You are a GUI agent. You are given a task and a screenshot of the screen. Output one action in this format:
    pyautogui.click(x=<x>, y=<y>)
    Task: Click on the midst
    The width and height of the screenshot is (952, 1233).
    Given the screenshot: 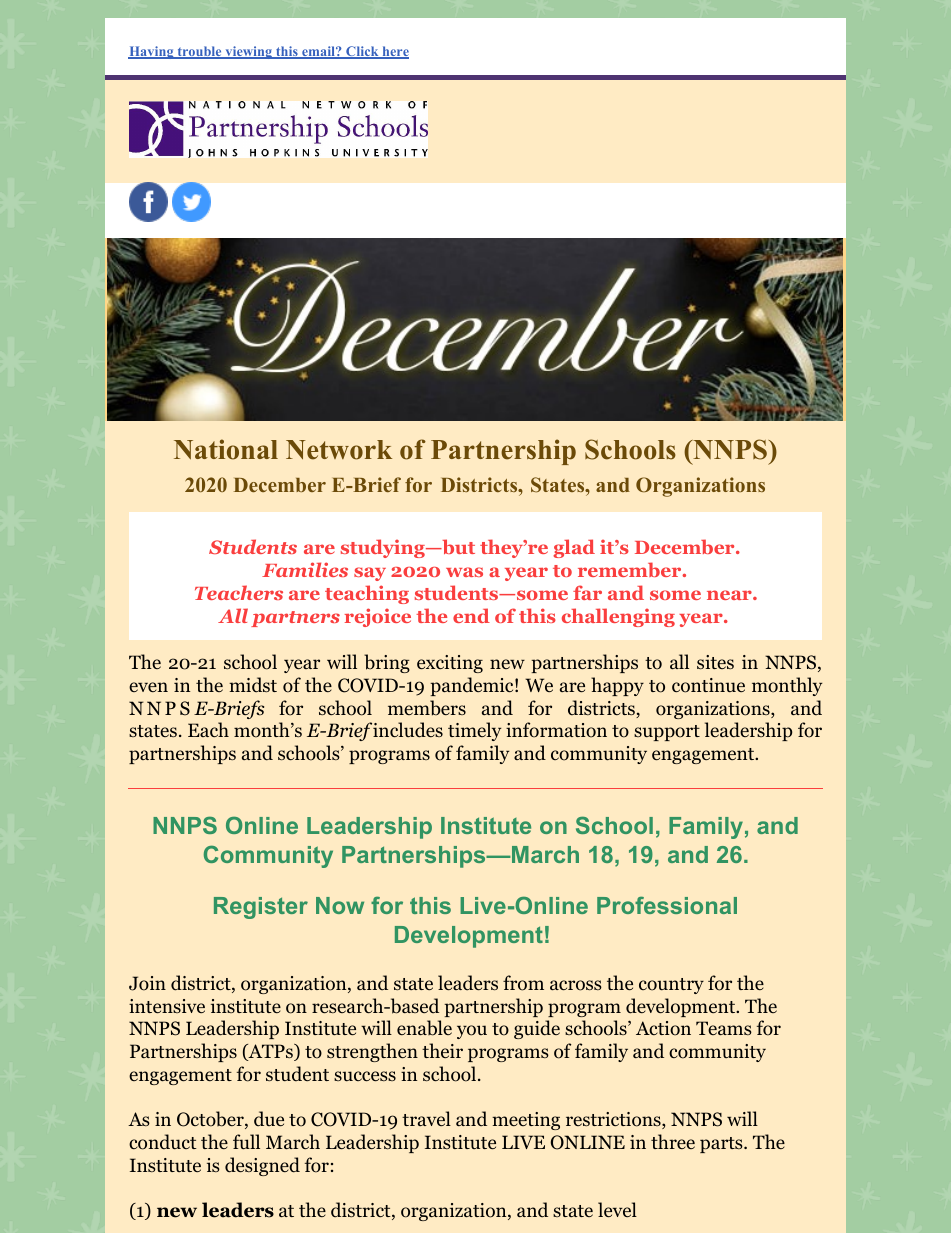 What is the action you would take?
    pyautogui.click(x=253, y=685)
